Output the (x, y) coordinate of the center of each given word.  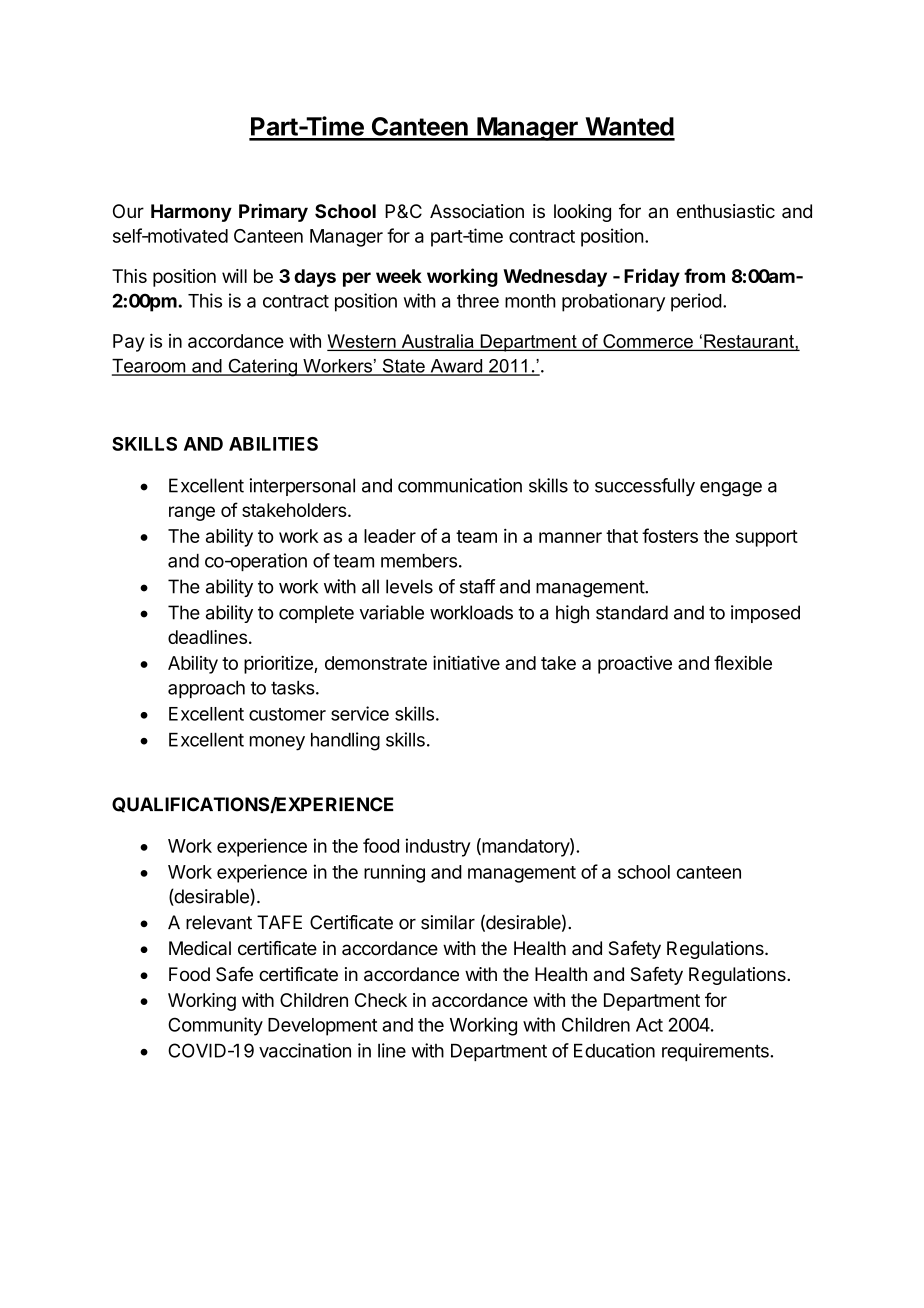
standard (632, 612)
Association (477, 211)
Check (381, 1000)
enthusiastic (726, 211)
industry (438, 847)
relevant (219, 922)
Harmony (191, 213)
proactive (635, 665)
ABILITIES (273, 444)
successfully (645, 487)
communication (460, 485)
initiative (466, 662)
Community (215, 1026)
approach (206, 689)
